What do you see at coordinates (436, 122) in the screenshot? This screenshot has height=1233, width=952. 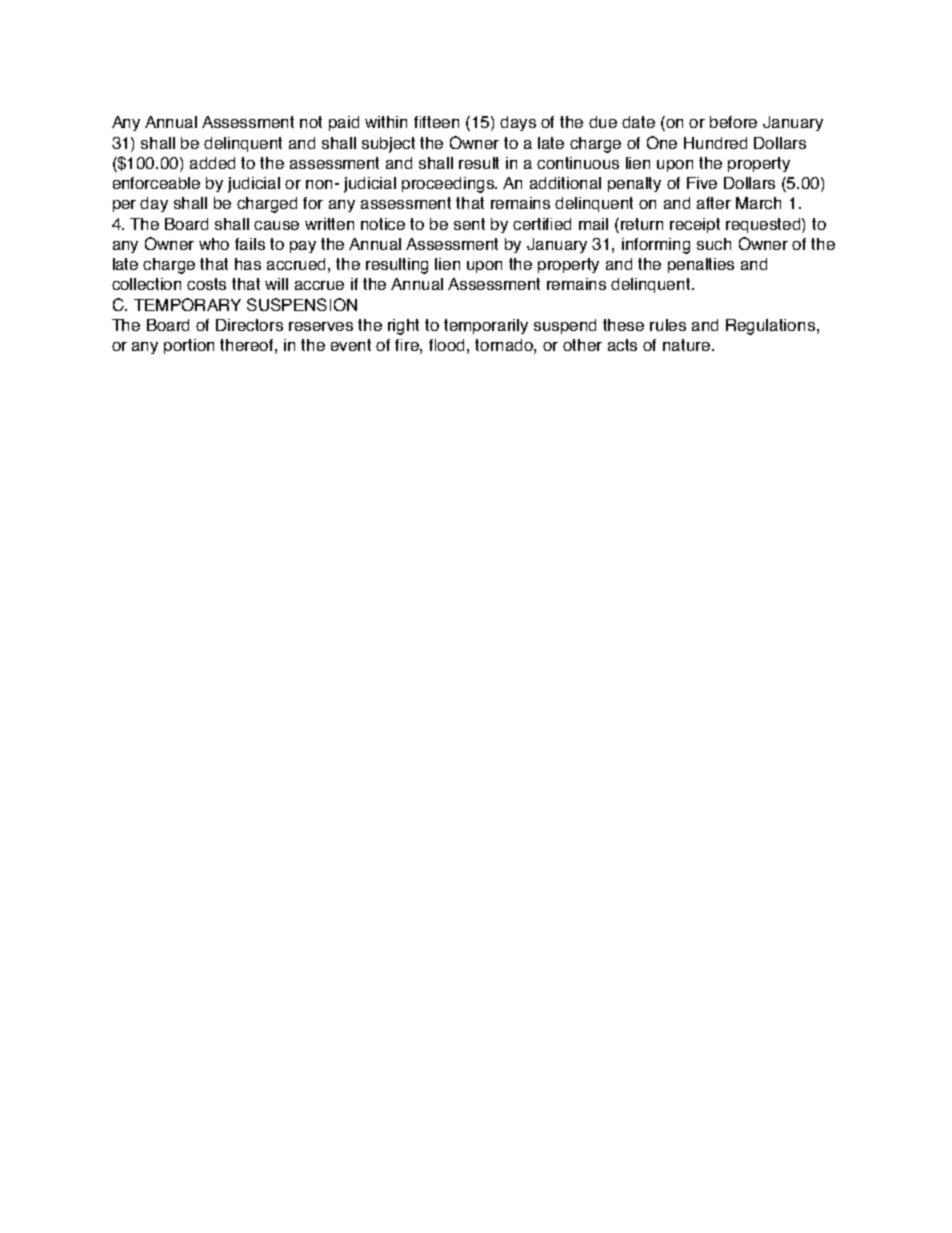 I see `fifteen` at bounding box center [436, 122].
